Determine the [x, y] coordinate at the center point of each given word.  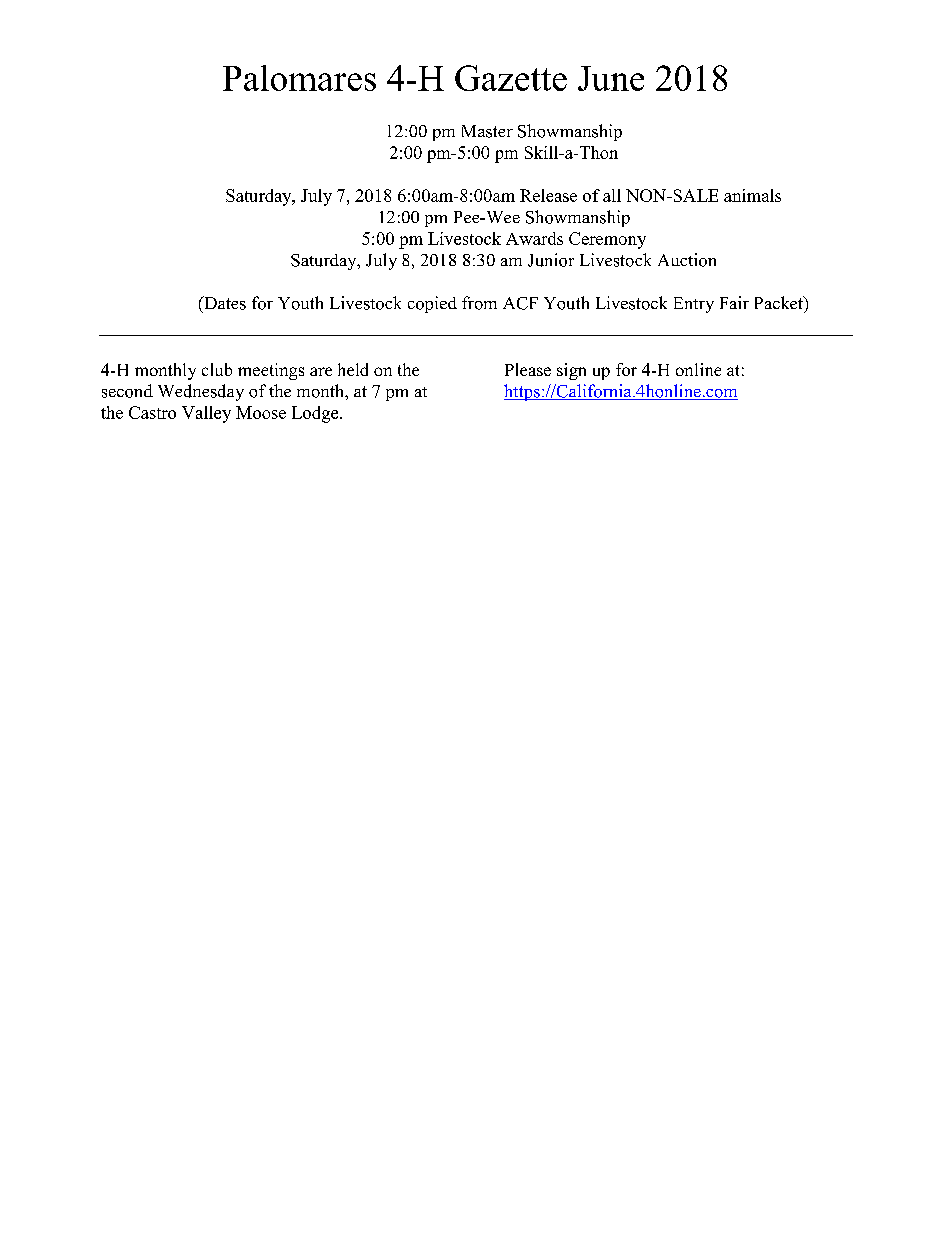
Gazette [511, 78]
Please [528, 369]
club [217, 369]
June [611, 78]
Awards [534, 238]
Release [548, 195]
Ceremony [607, 240]
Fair [734, 302]
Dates [224, 303]
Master [487, 131]
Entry [694, 305]
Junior [551, 260]
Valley [206, 414]
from [479, 303]
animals [752, 195]
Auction [687, 260]
